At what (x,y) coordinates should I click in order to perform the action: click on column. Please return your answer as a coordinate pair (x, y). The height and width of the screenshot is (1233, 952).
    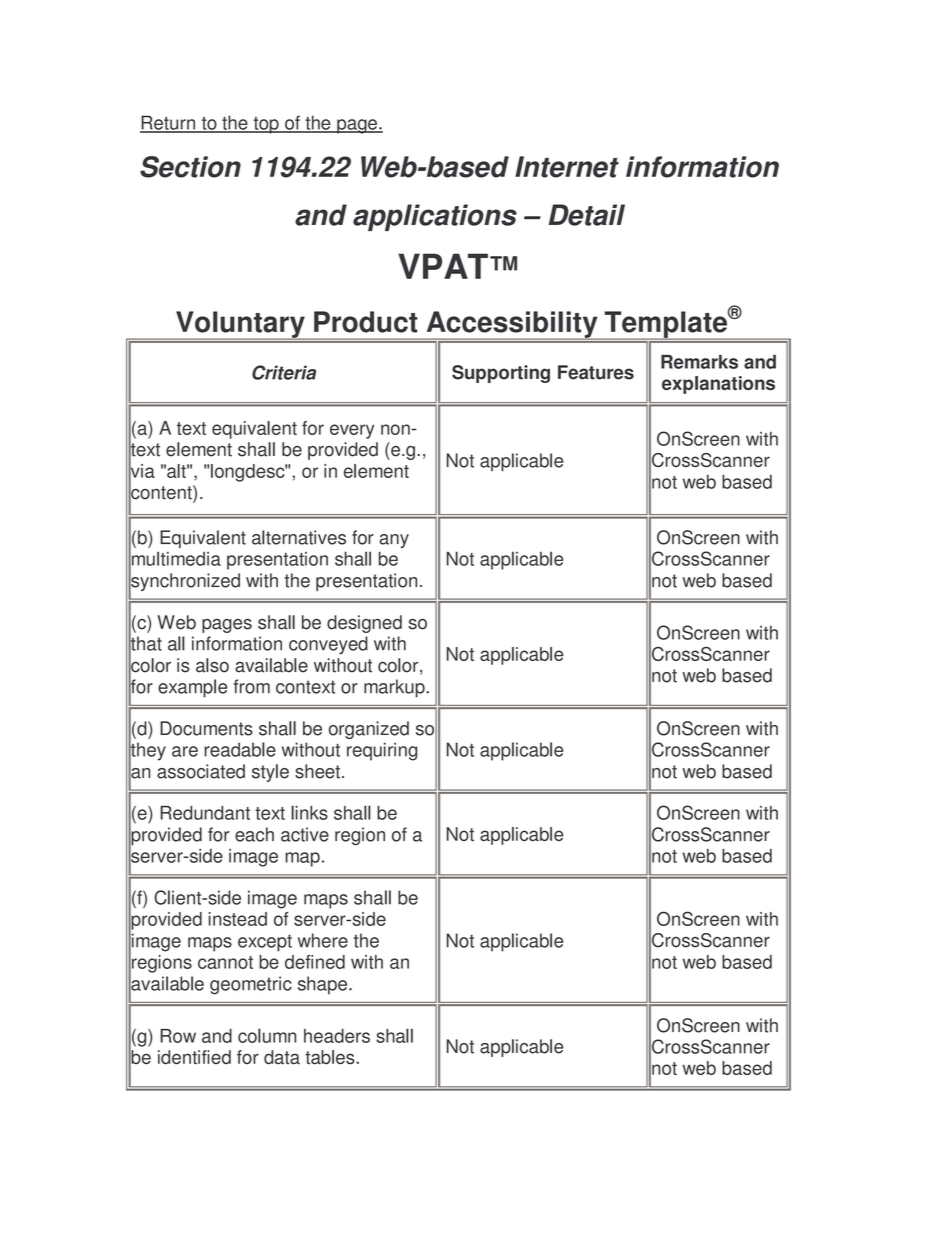
    Looking at the image, I should click on (267, 1035).
